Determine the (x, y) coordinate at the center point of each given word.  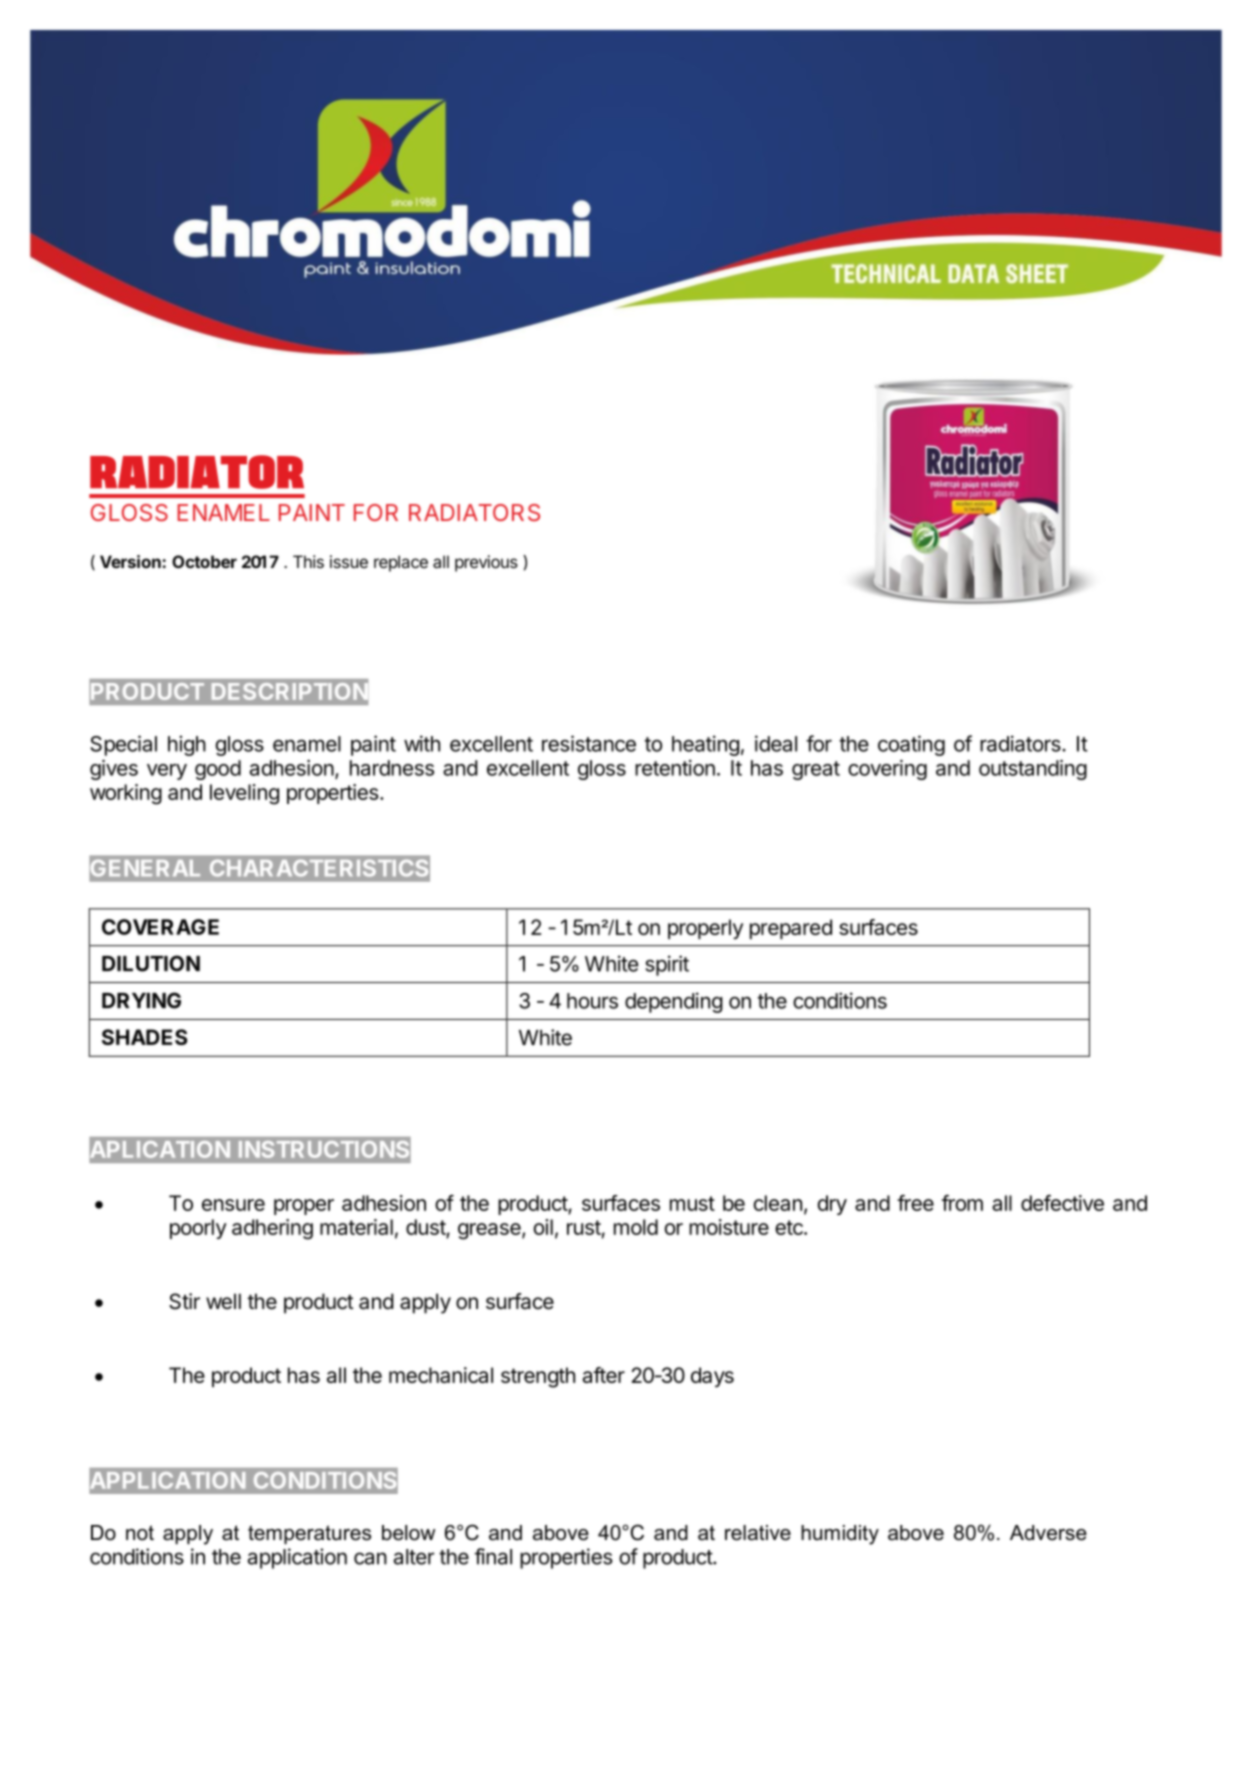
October (204, 561)
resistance (589, 743)
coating (911, 745)
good (218, 770)
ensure (233, 1205)
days (712, 1377)
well (223, 1301)
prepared (791, 929)
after (604, 1375)
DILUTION (151, 963)
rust (584, 1227)
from (962, 1203)
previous (486, 563)
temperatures (309, 1534)
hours (592, 1001)
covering (887, 769)
